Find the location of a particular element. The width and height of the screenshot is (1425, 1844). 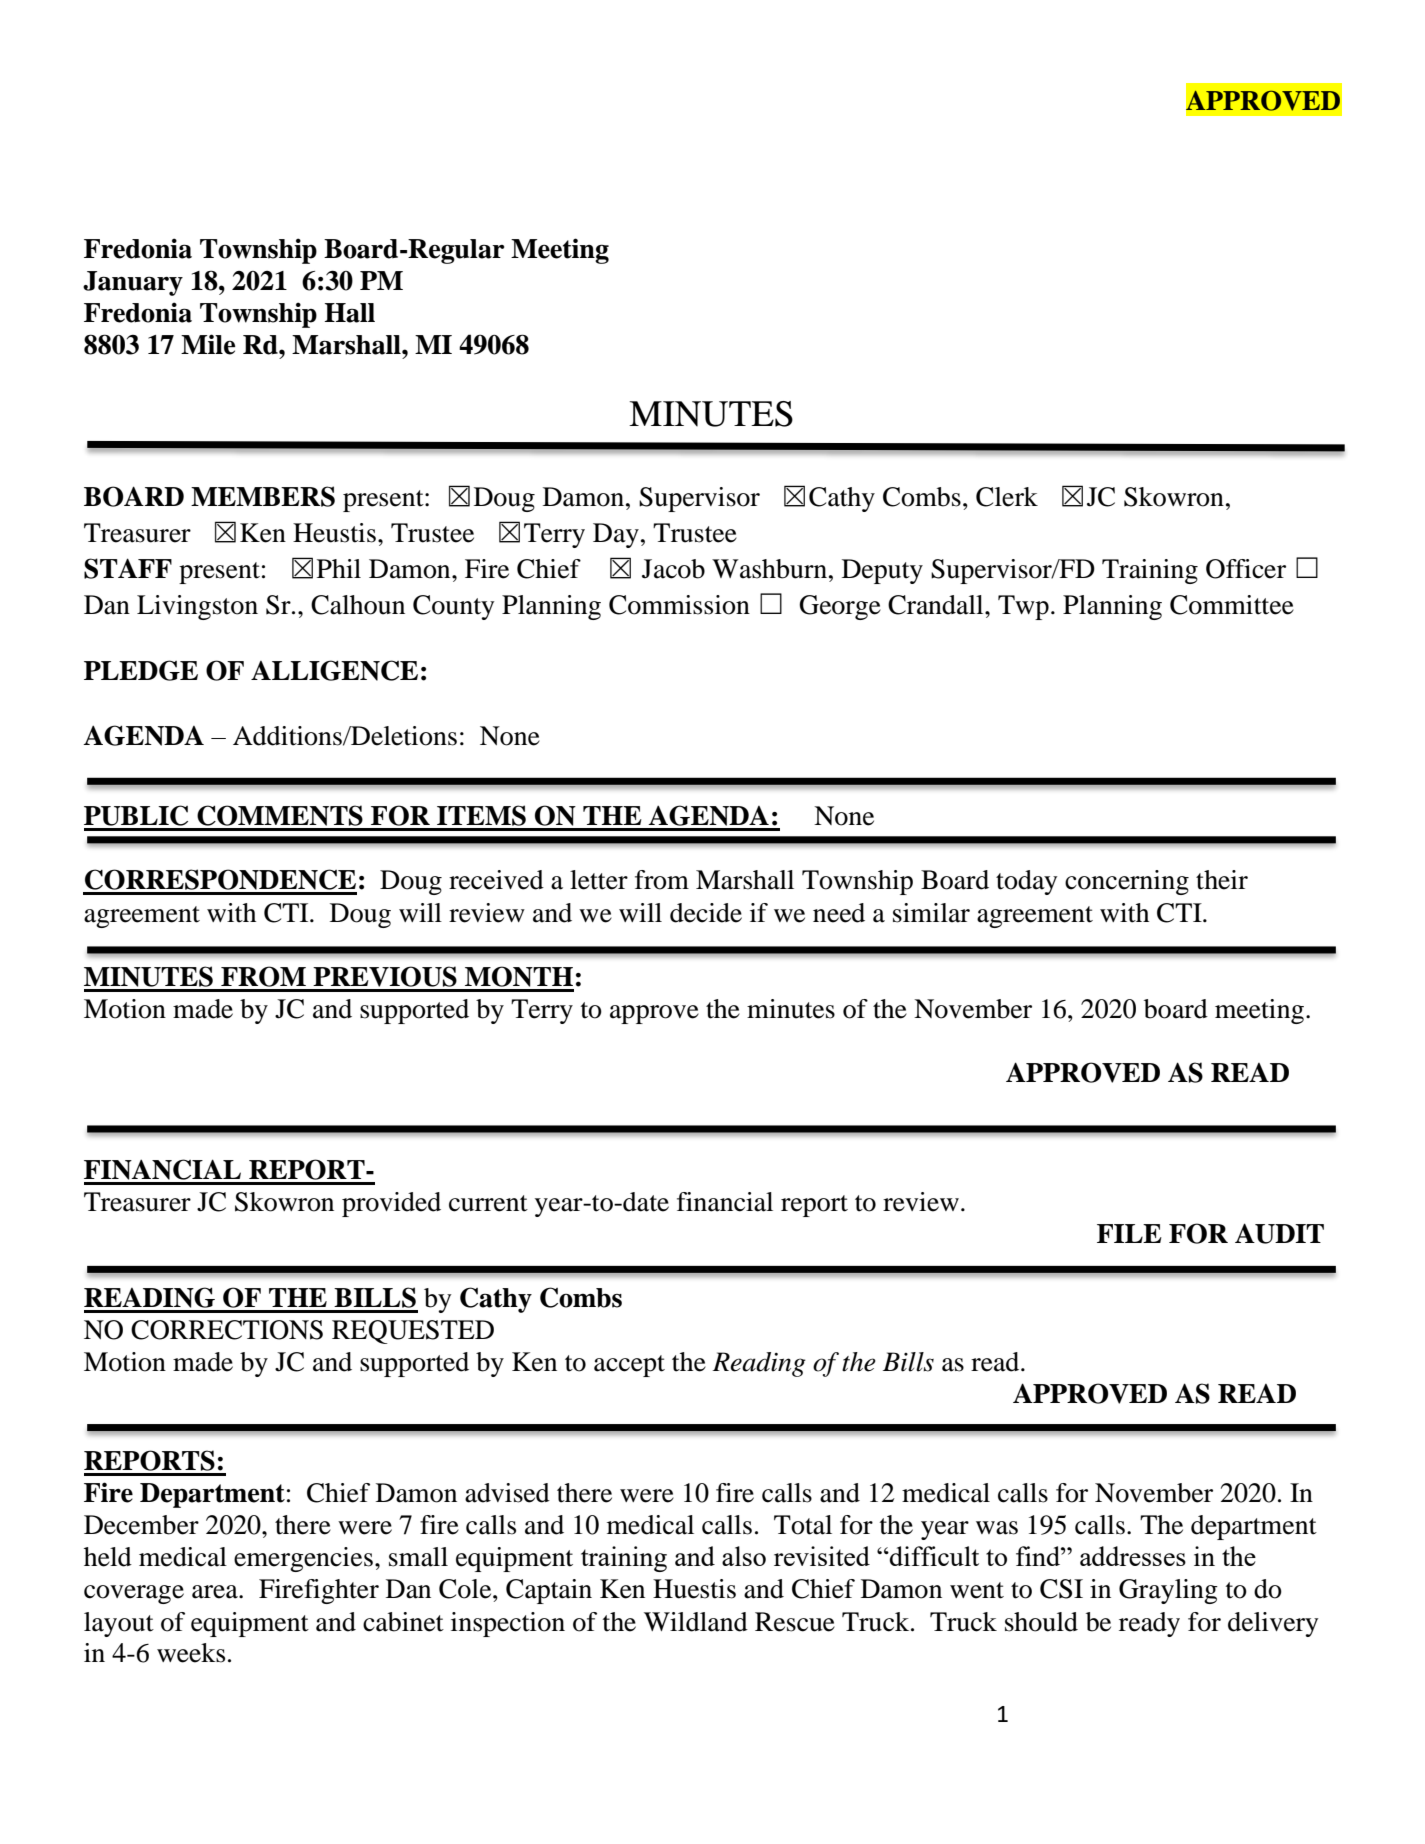

received is located at coordinates (496, 880).
